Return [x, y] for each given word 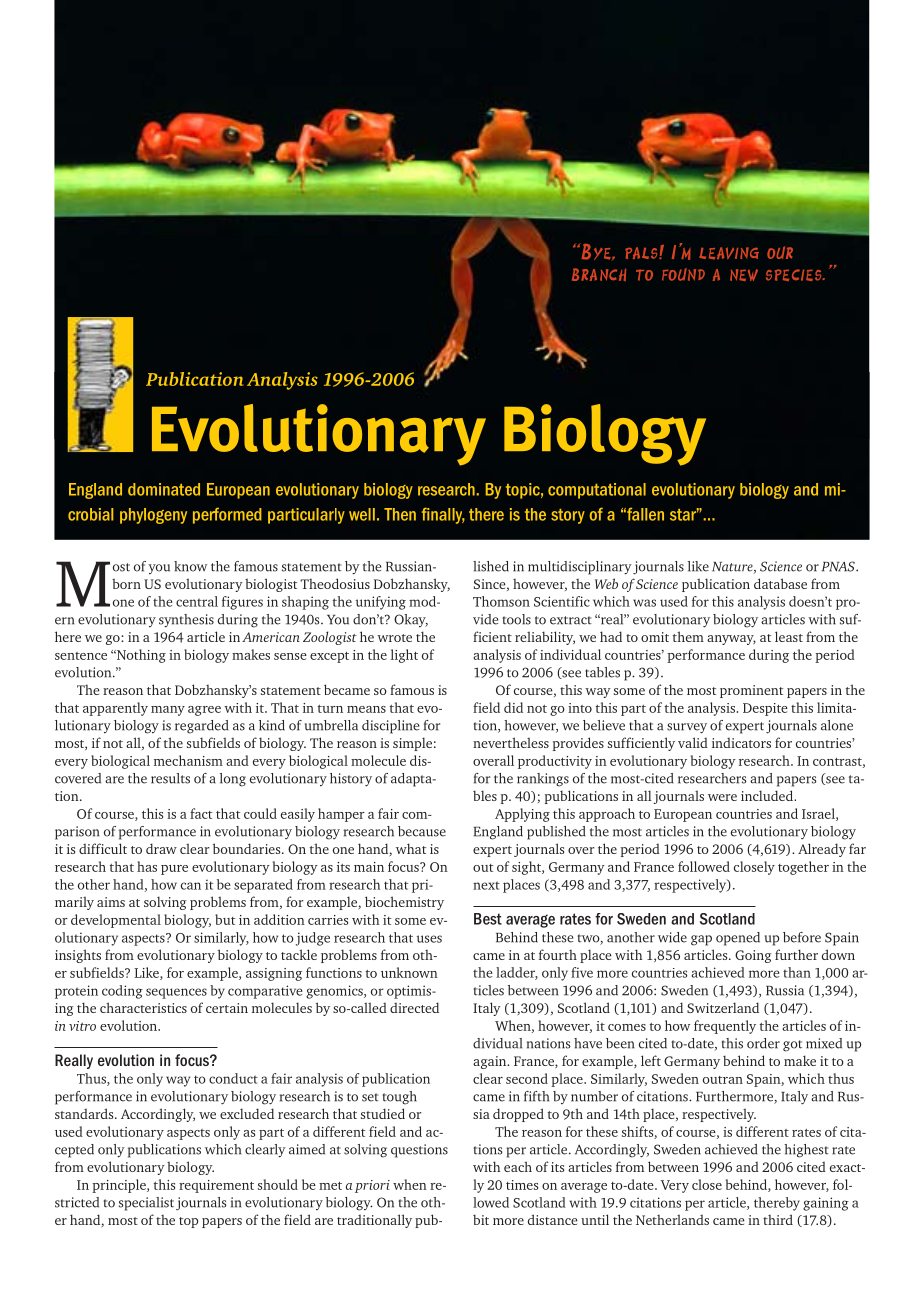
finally [443, 516]
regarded [201, 727]
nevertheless [511, 742]
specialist [146, 1204]
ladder [517, 973]
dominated [164, 489]
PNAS [839, 566]
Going [753, 956]
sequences [176, 993]
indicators [741, 743]
